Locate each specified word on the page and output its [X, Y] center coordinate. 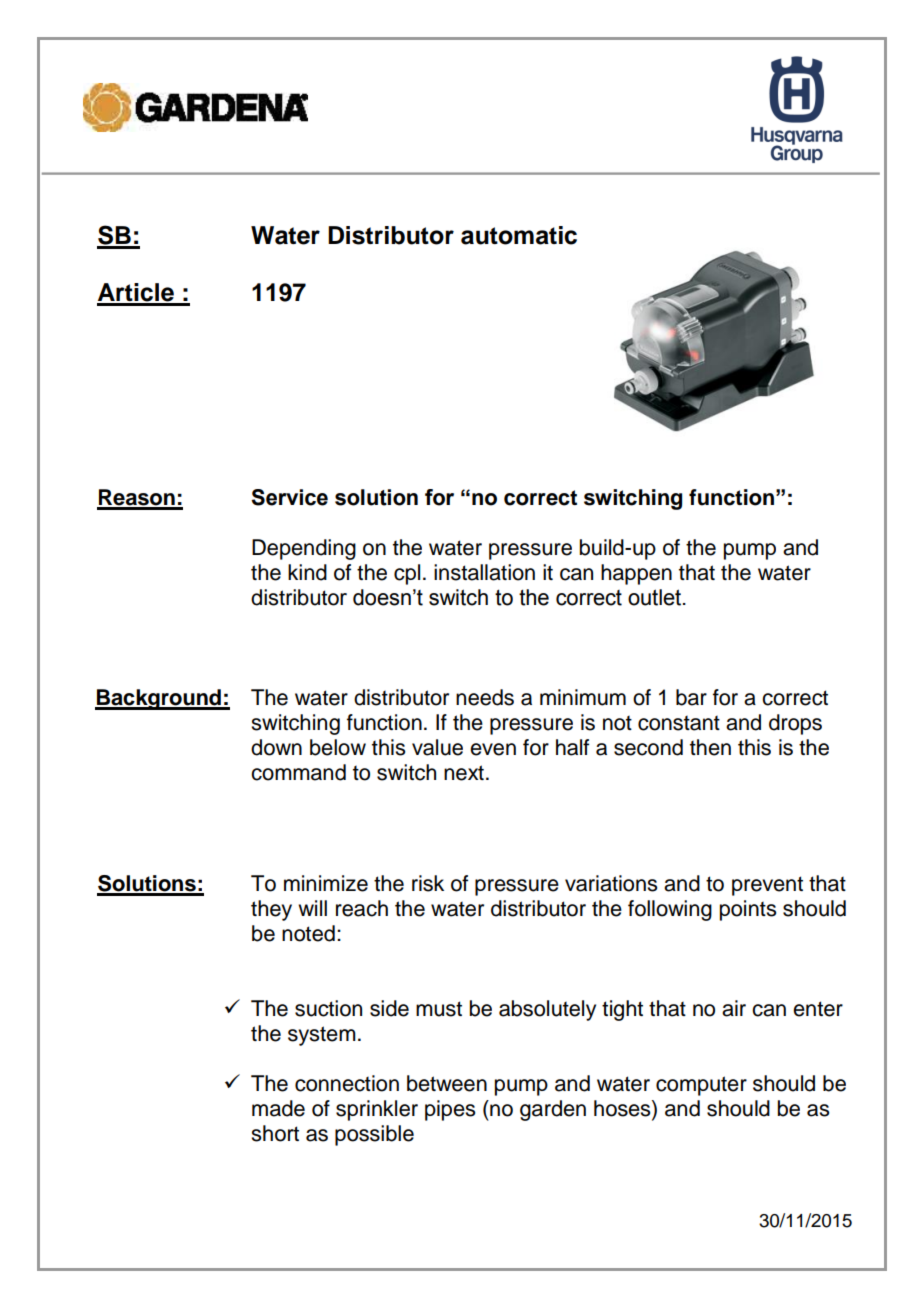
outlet [656, 597]
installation [484, 572]
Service [289, 497]
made [278, 1108]
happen [636, 574]
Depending [304, 549]
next [464, 773]
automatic [519, 235]
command [298, 772]
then [710, 747]
